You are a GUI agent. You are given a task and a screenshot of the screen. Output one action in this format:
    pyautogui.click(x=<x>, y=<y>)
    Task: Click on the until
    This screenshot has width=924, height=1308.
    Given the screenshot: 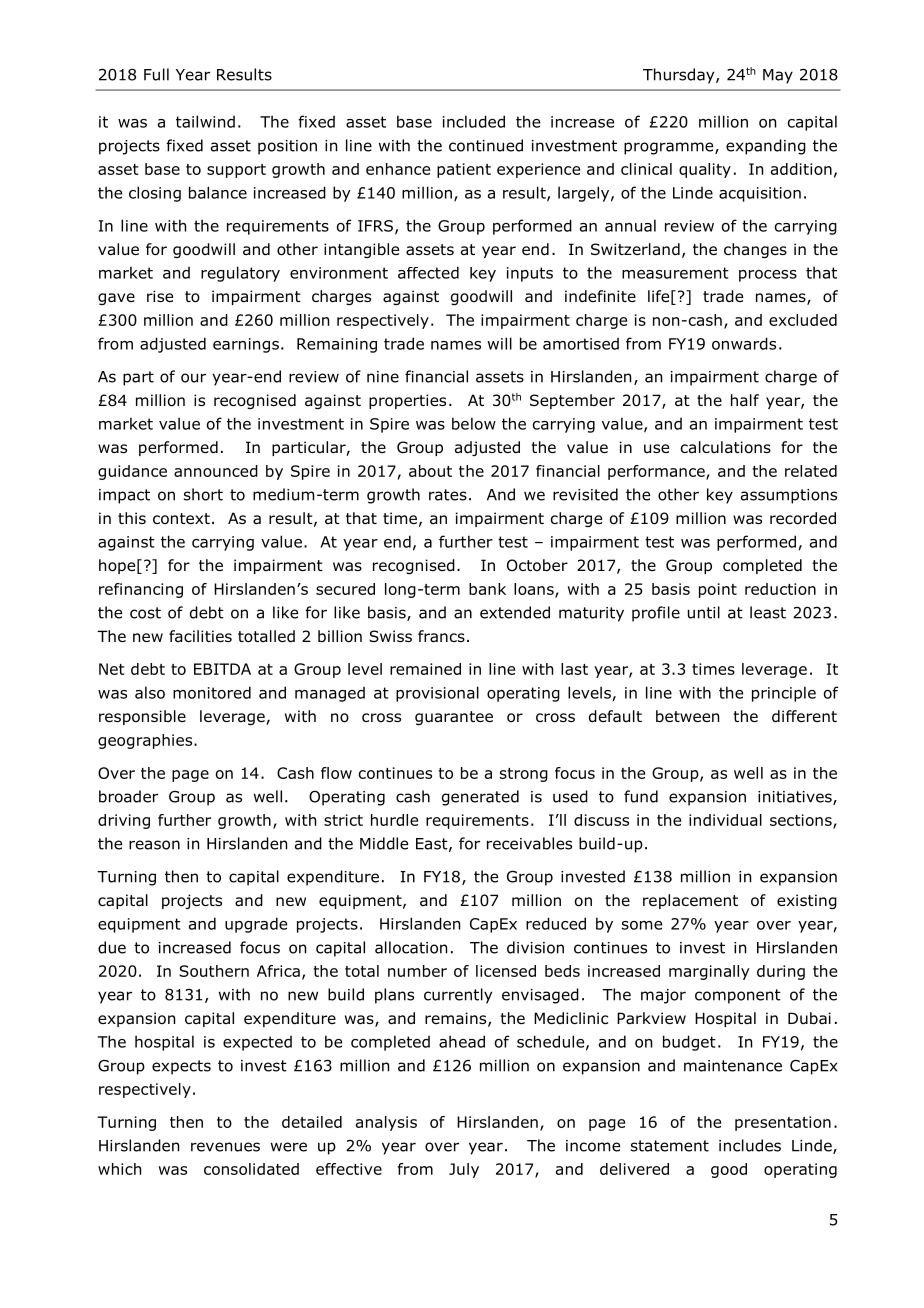 What is the action you would take?
    pyautogui.click(x=704, y=612)
